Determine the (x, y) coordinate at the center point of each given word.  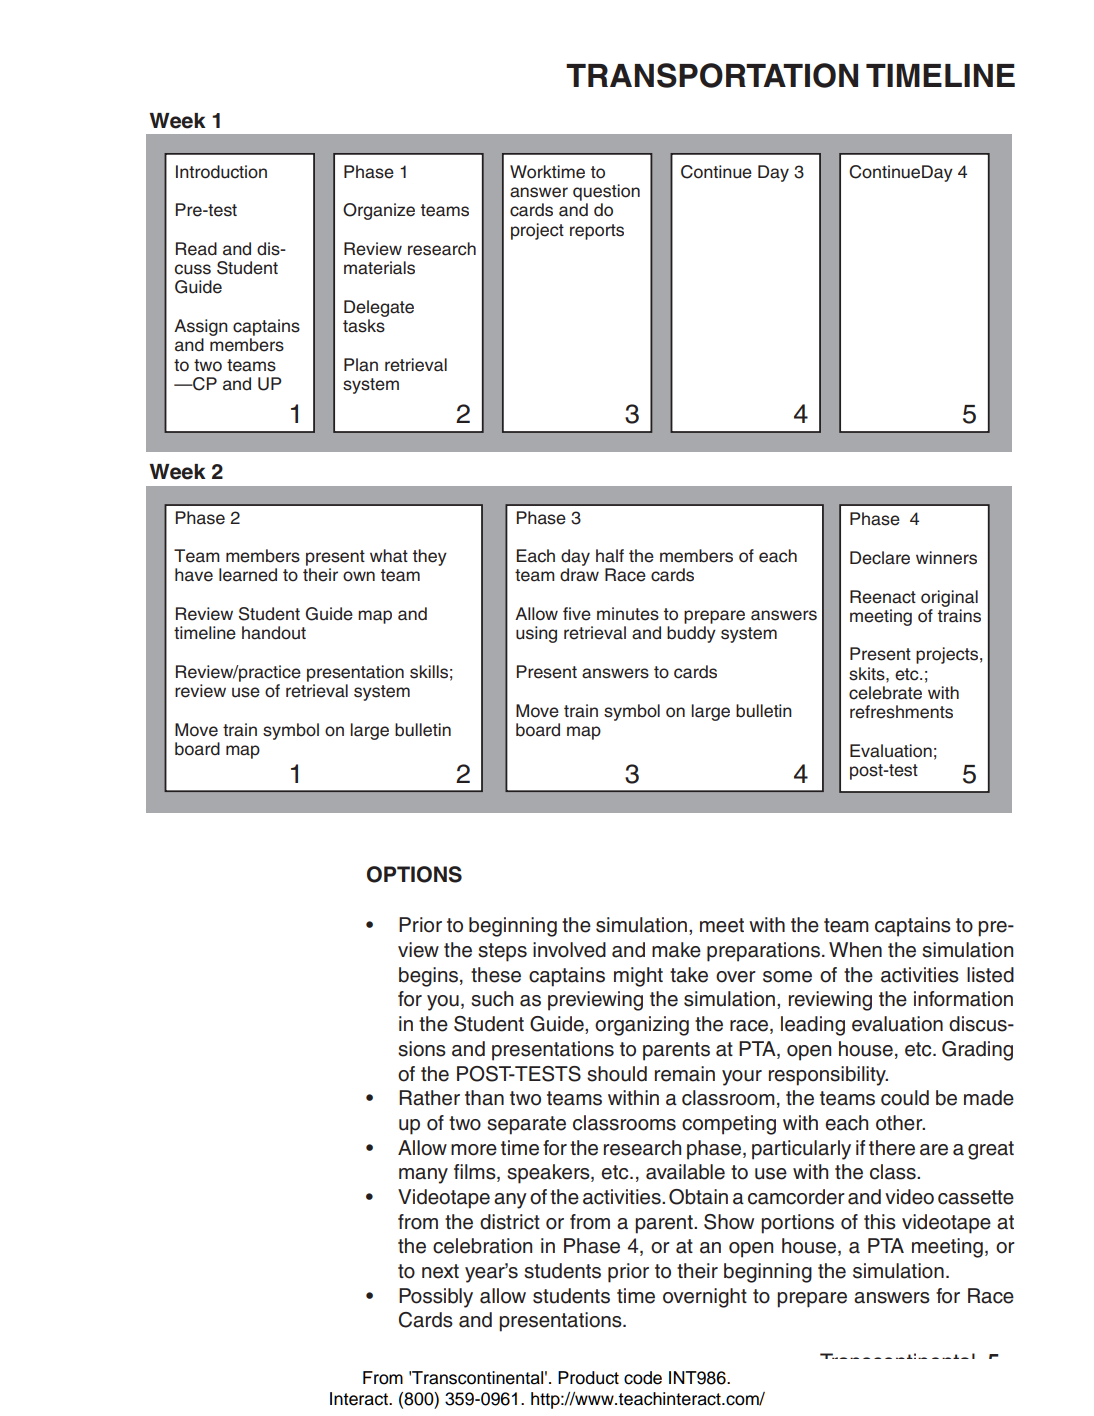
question (606, 192)
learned (248, 575)
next (440, 1271)
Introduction (221, 172)
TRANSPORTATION (712, 75)
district (510, 1222)
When (855, 950)
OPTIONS (414, 874)
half (610, 556)
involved (569, 950)
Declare (880, 558)
